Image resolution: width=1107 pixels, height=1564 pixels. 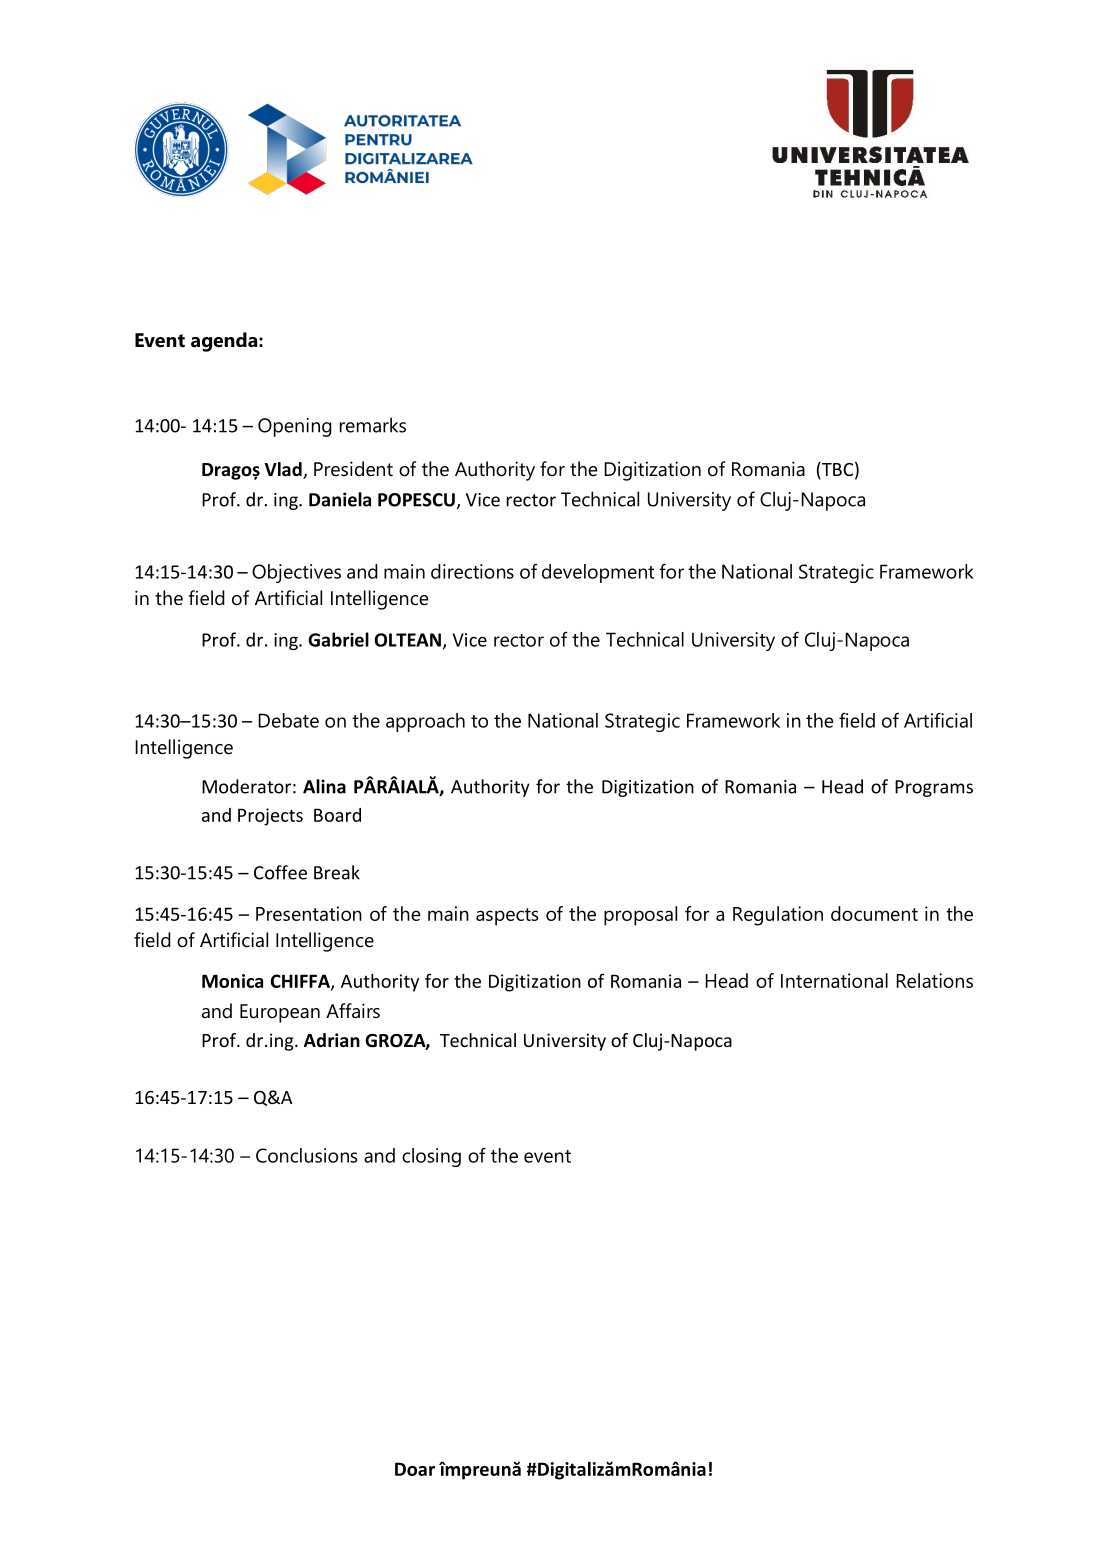 I want to click on directions, so click(x=472, y=571).
